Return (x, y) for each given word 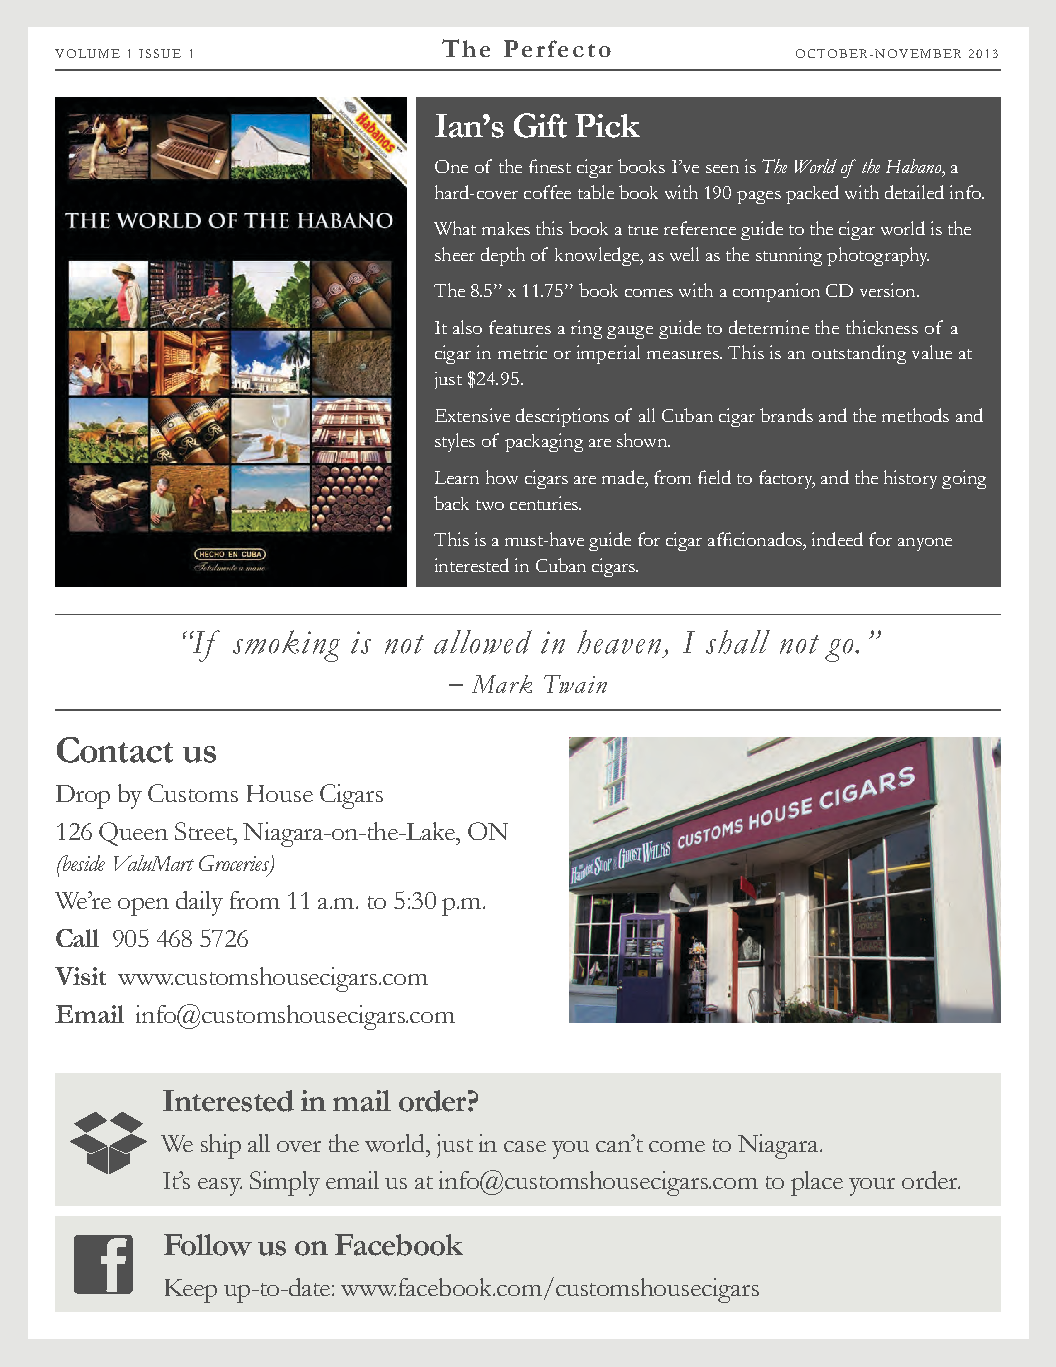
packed (812, 194)
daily (199, 903)
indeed (837, 539)
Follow (208, 1245)
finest (550, 166)
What (455, 228)
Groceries (235, 864)
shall (738, 642)
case (525, 1146)
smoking (286, 646)
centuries (545, 503)
